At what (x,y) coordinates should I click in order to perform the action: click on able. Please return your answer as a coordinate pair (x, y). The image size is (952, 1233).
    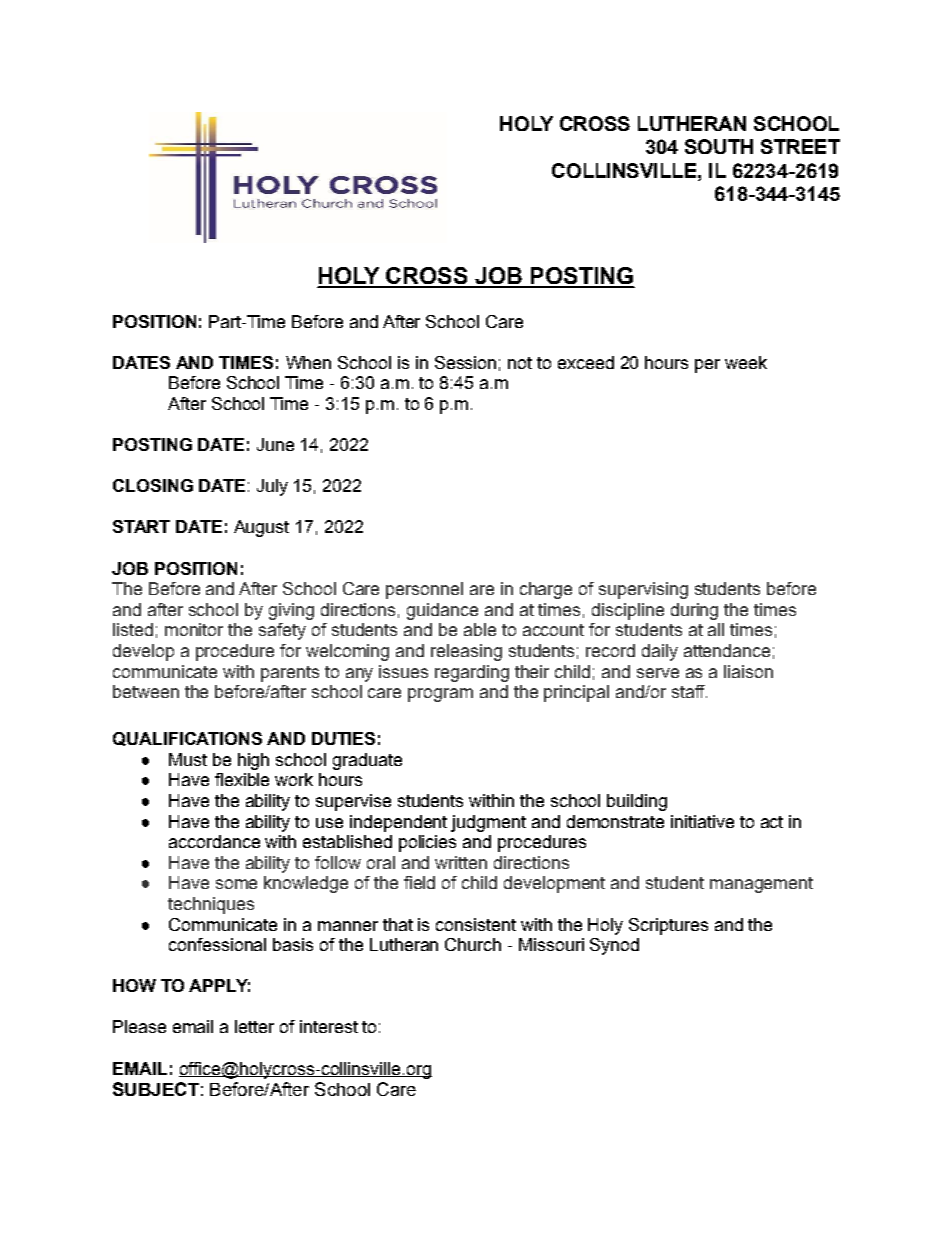
    Looking at the image, I should click on (480, 629).
